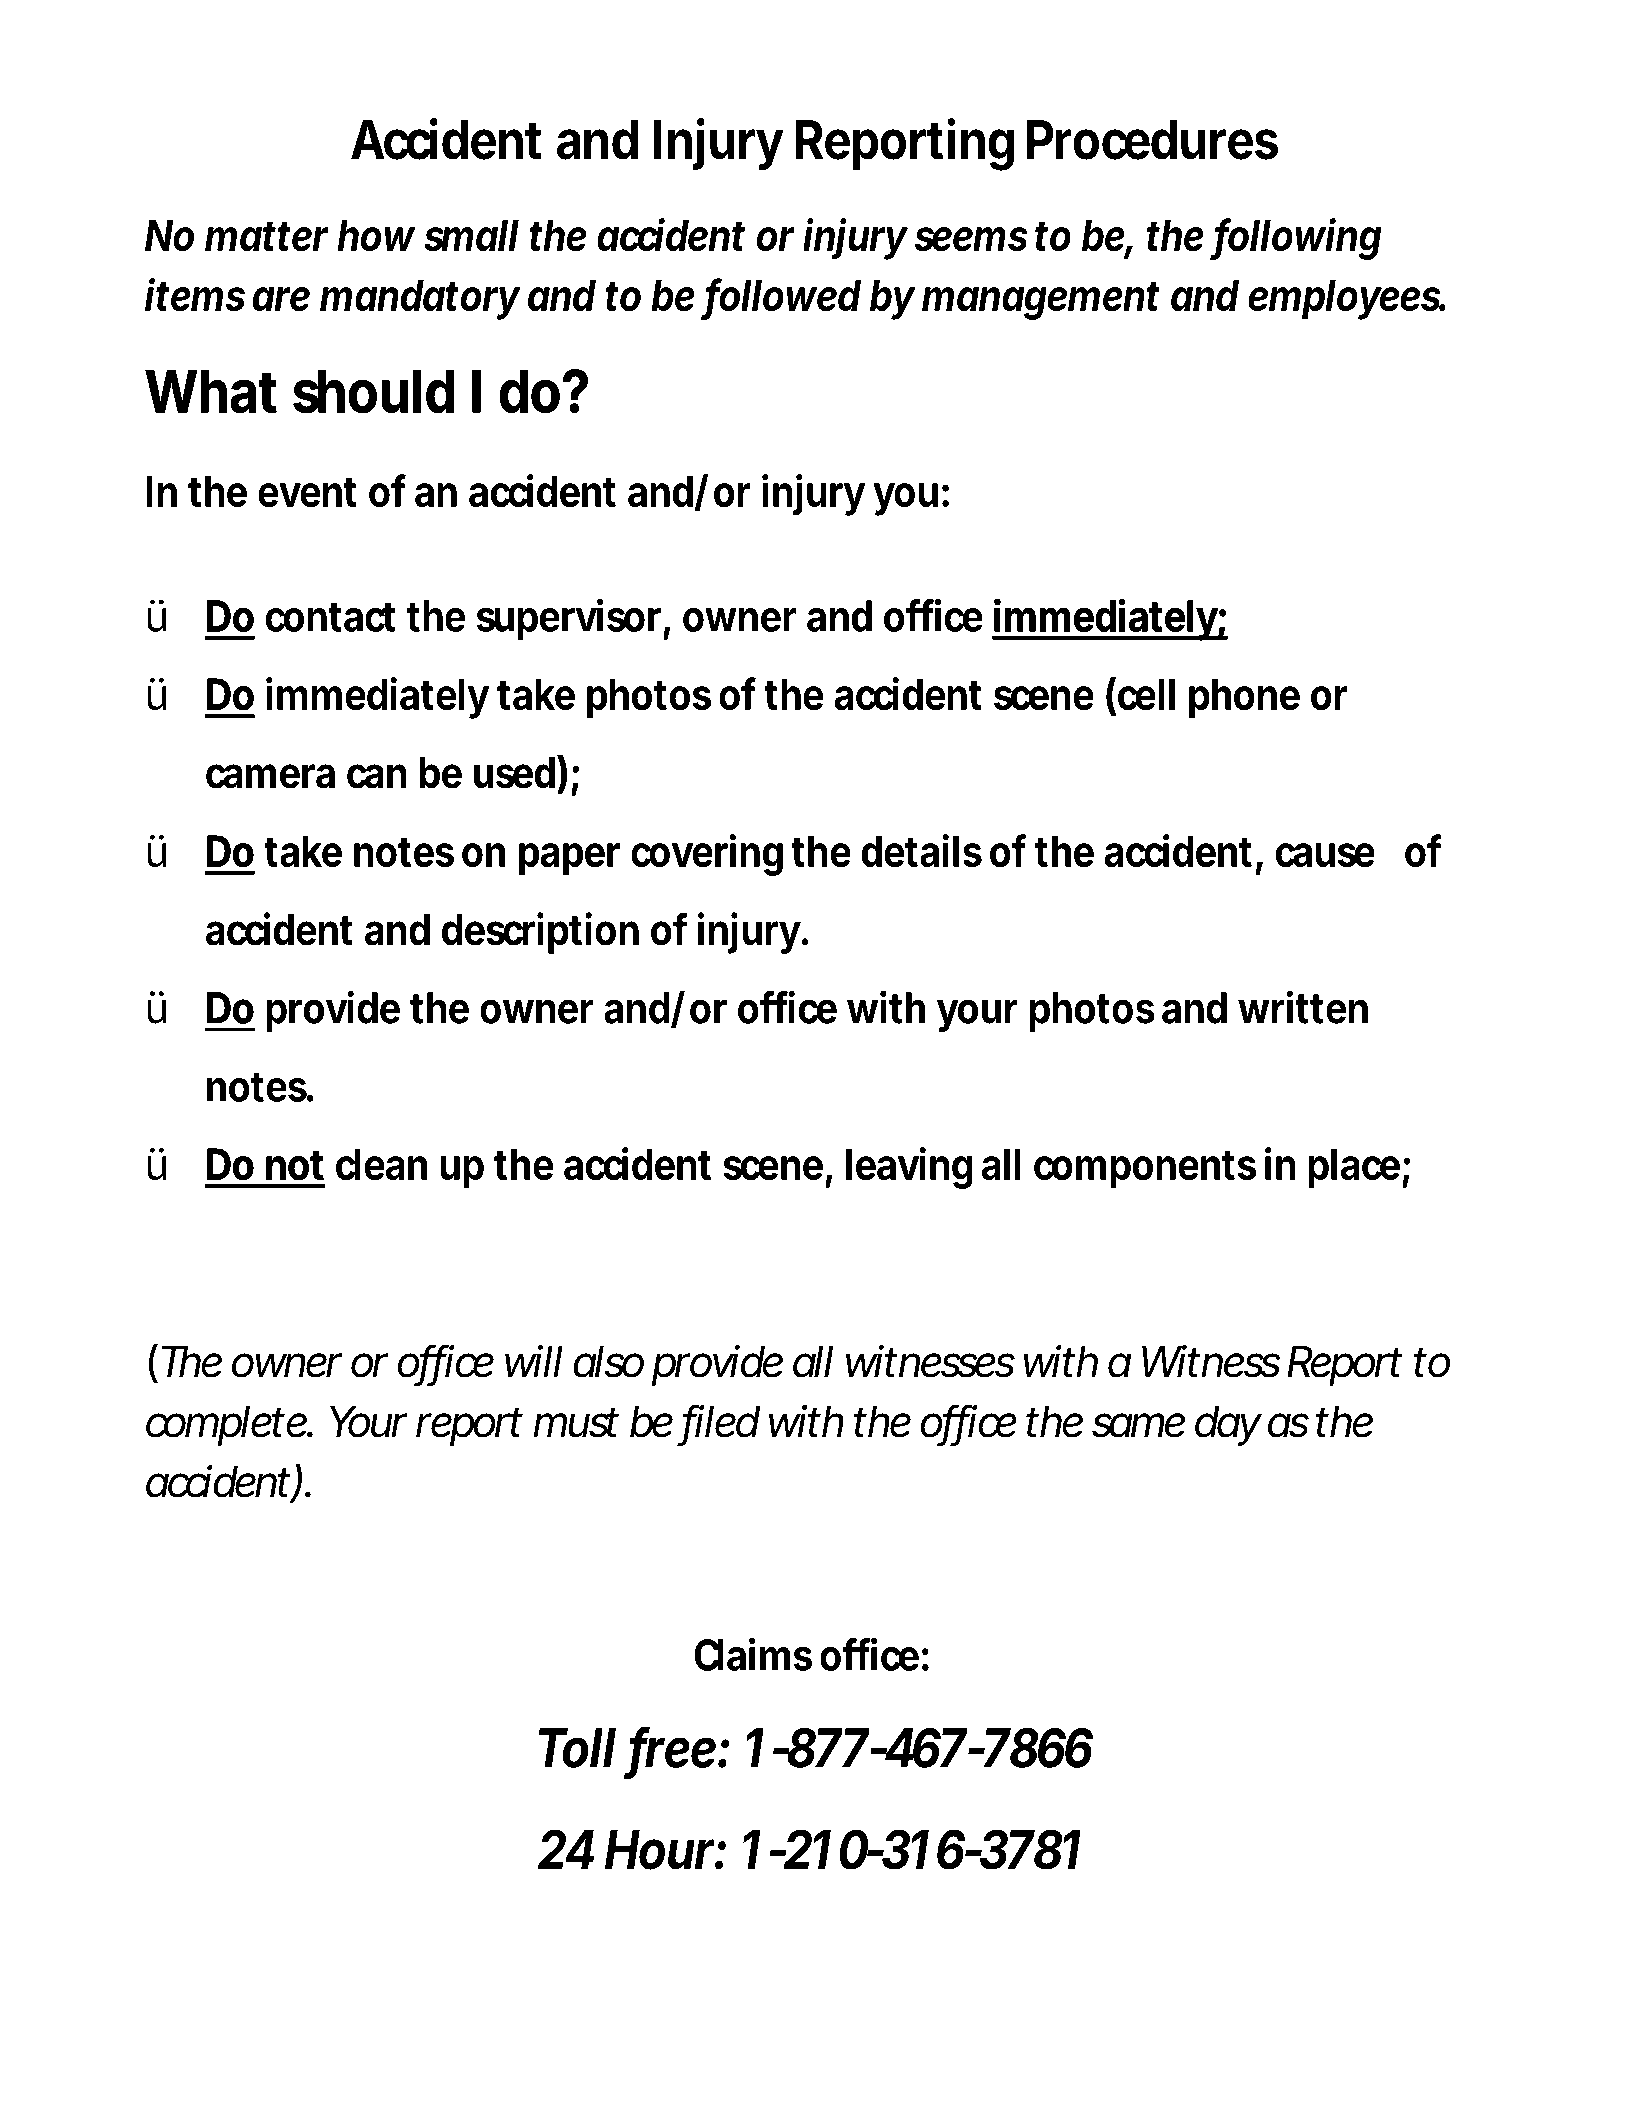  Describe the element at coordinates (381, 1164) in the page. I see `clean` at that location.
